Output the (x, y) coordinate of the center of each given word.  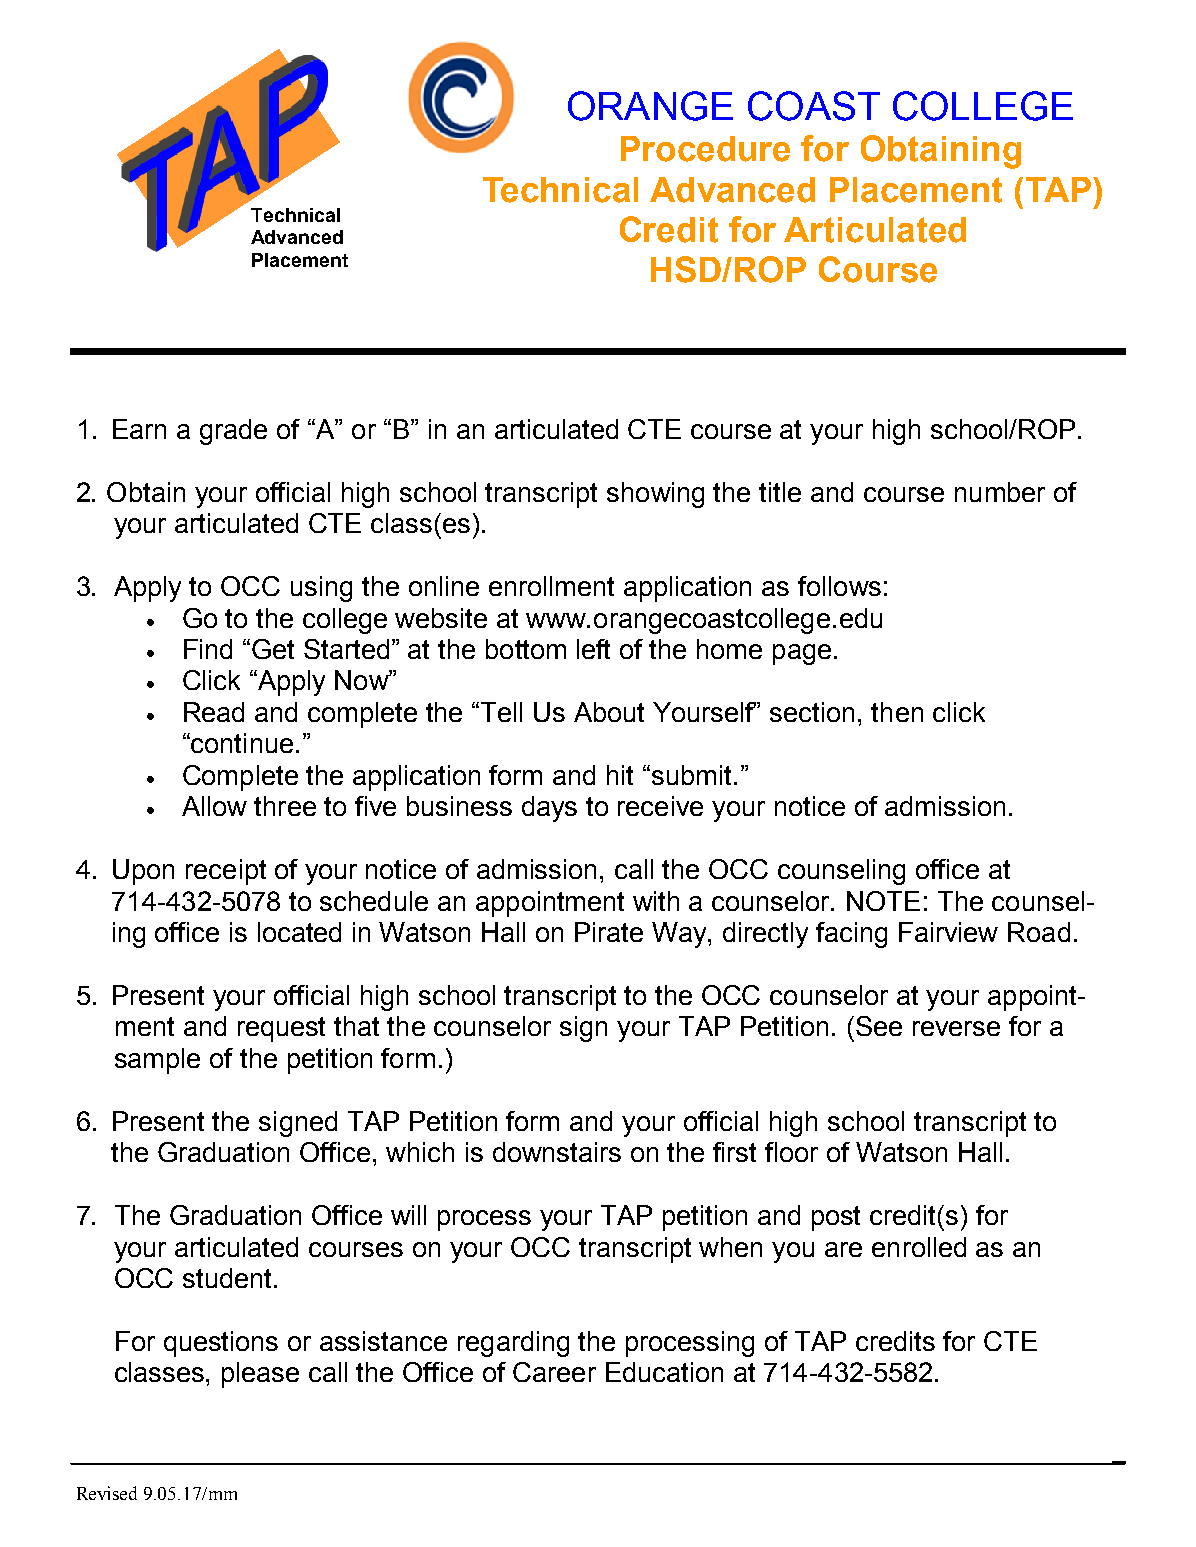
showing (655, 495)
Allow (214, 806)
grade (233, 432)
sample (157, 1061)
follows (839, 586)
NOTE (883, 901)
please (260, 1375)
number (1000, 492)
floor (791, 1152)
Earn (139, 429)
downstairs (557, 1152)
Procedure (705, 149)
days (549, 809)
